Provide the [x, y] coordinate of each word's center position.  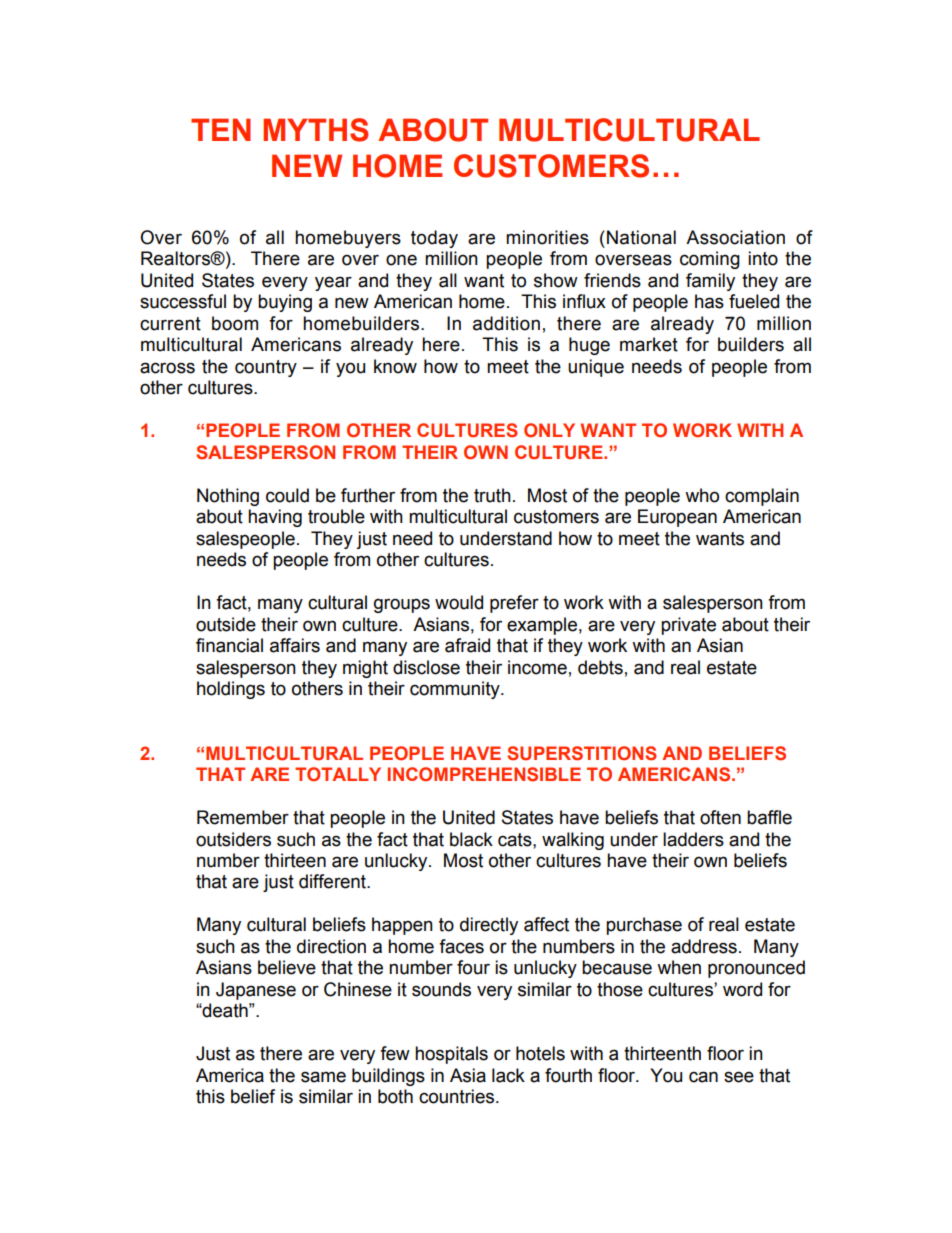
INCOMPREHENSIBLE [484, 774]
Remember [243, 817]
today [434, 239]
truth [492, 495]
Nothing [228, 497]
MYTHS [316, 130]
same [323, 1077]
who [702, 495]
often [720, 817]
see [739, 1077]
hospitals [451, 1055]
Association [735, 237]
